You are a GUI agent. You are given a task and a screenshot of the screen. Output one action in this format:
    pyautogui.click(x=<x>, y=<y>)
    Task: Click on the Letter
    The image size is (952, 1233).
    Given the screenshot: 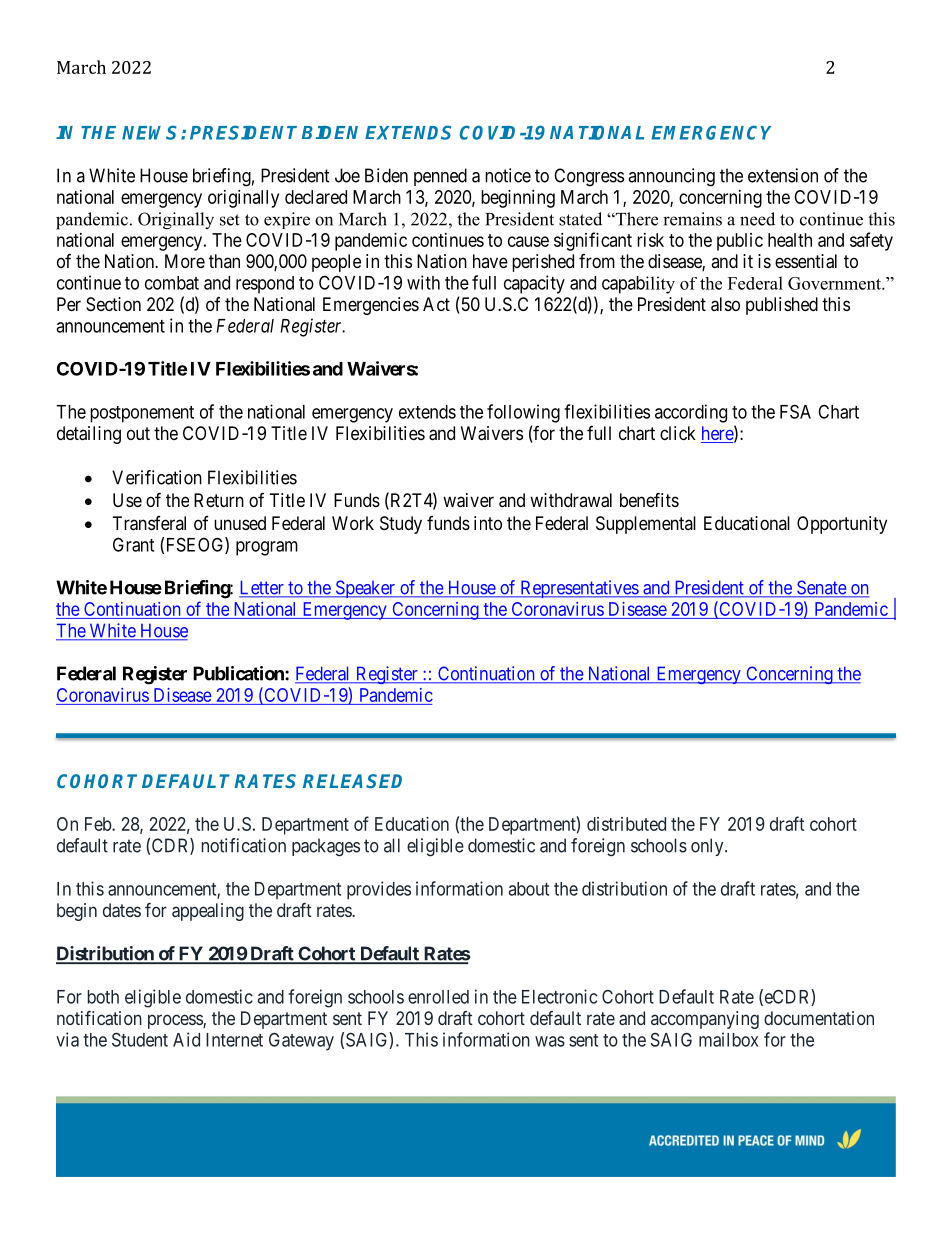 What is the action you would take?
    pyautogui.click(x=262, y=588)
